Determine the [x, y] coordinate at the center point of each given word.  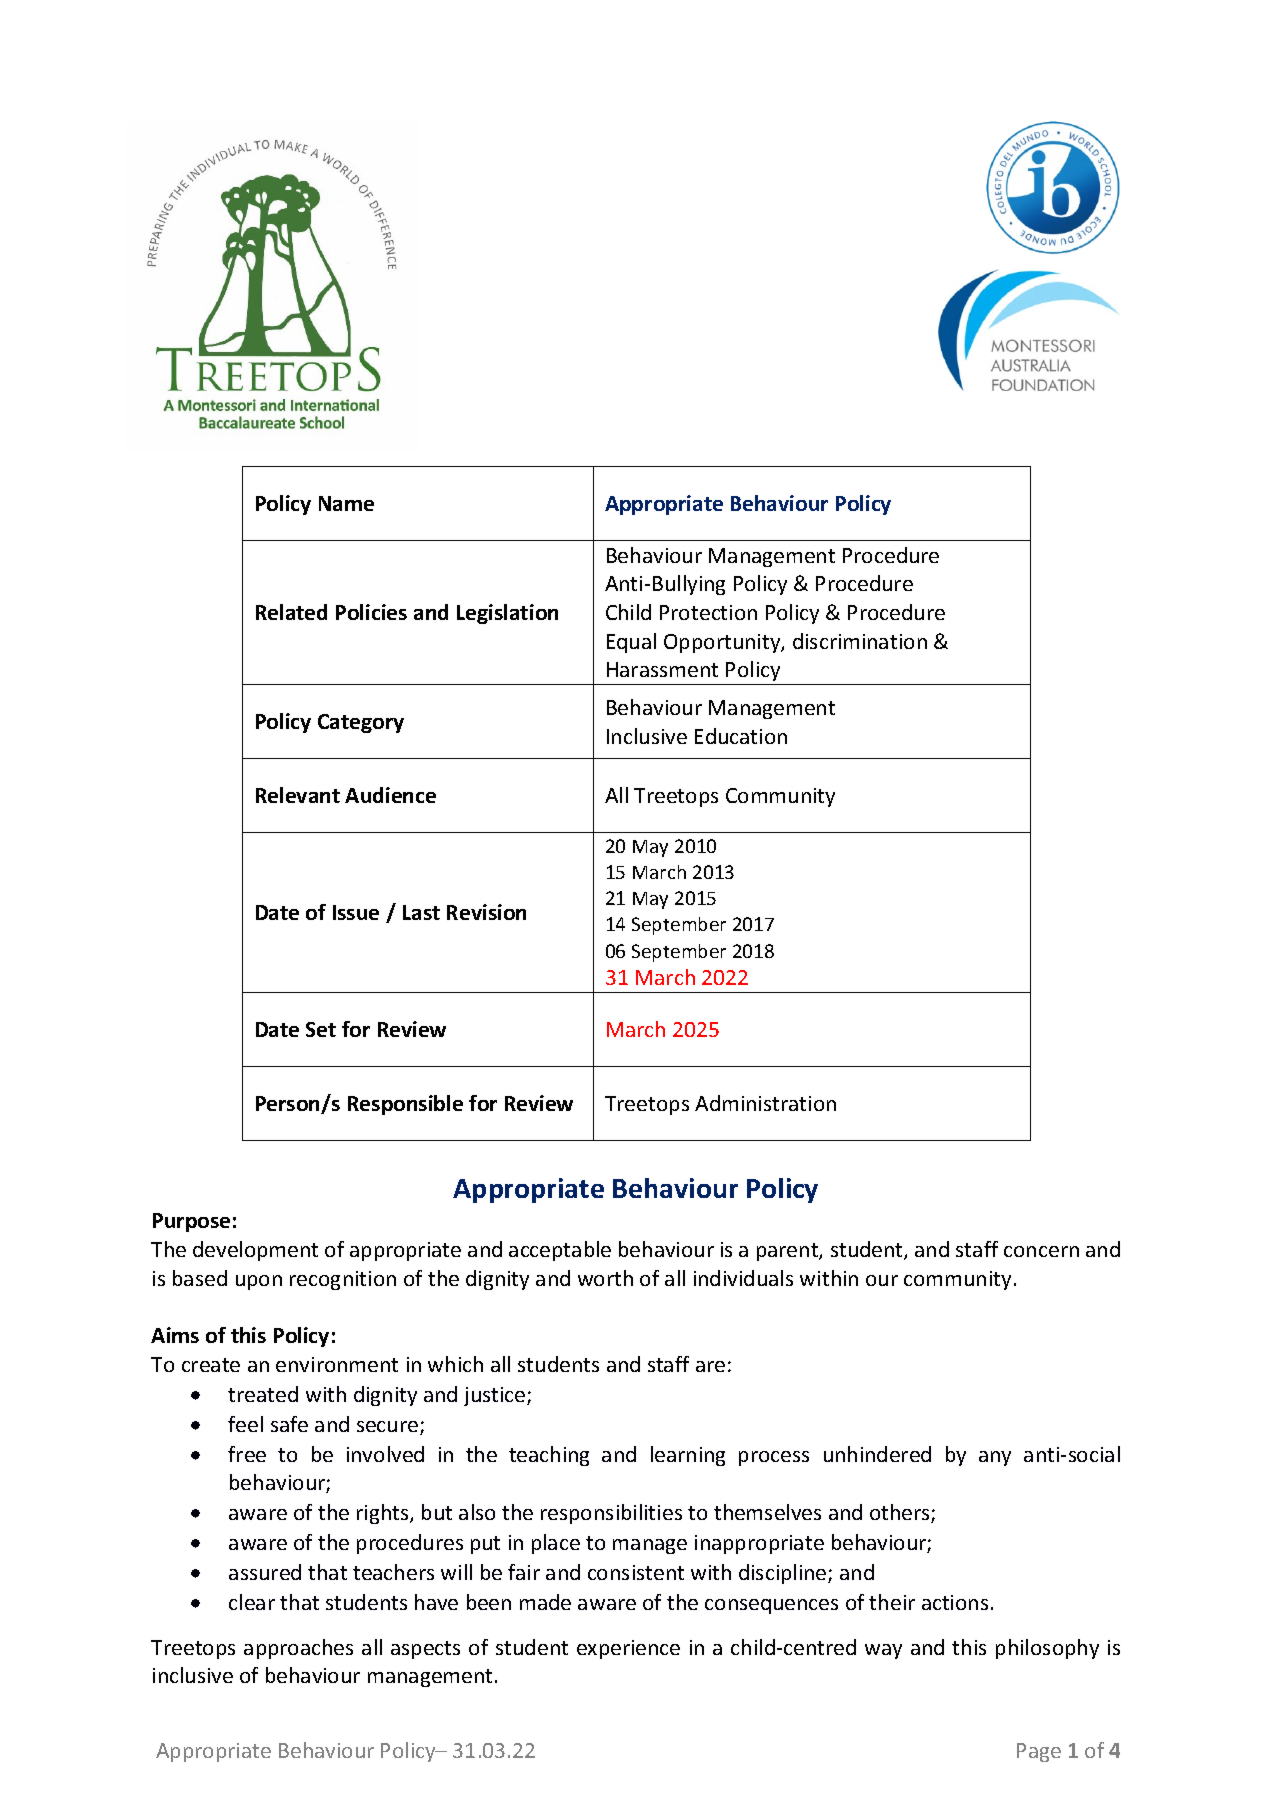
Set [321, 1029]
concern [1041, 1251]
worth [605, 1278]
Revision [486, 912]
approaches [298, 1649]
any [995, 1458]
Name [346, 503]
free [247, 1454]
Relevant [298, 795]
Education [741, 736]
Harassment [662, 669]
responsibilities [611, 1514]
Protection [708, 612]
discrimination [860, 641]
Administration [765, 1103]
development [255, 1251]
